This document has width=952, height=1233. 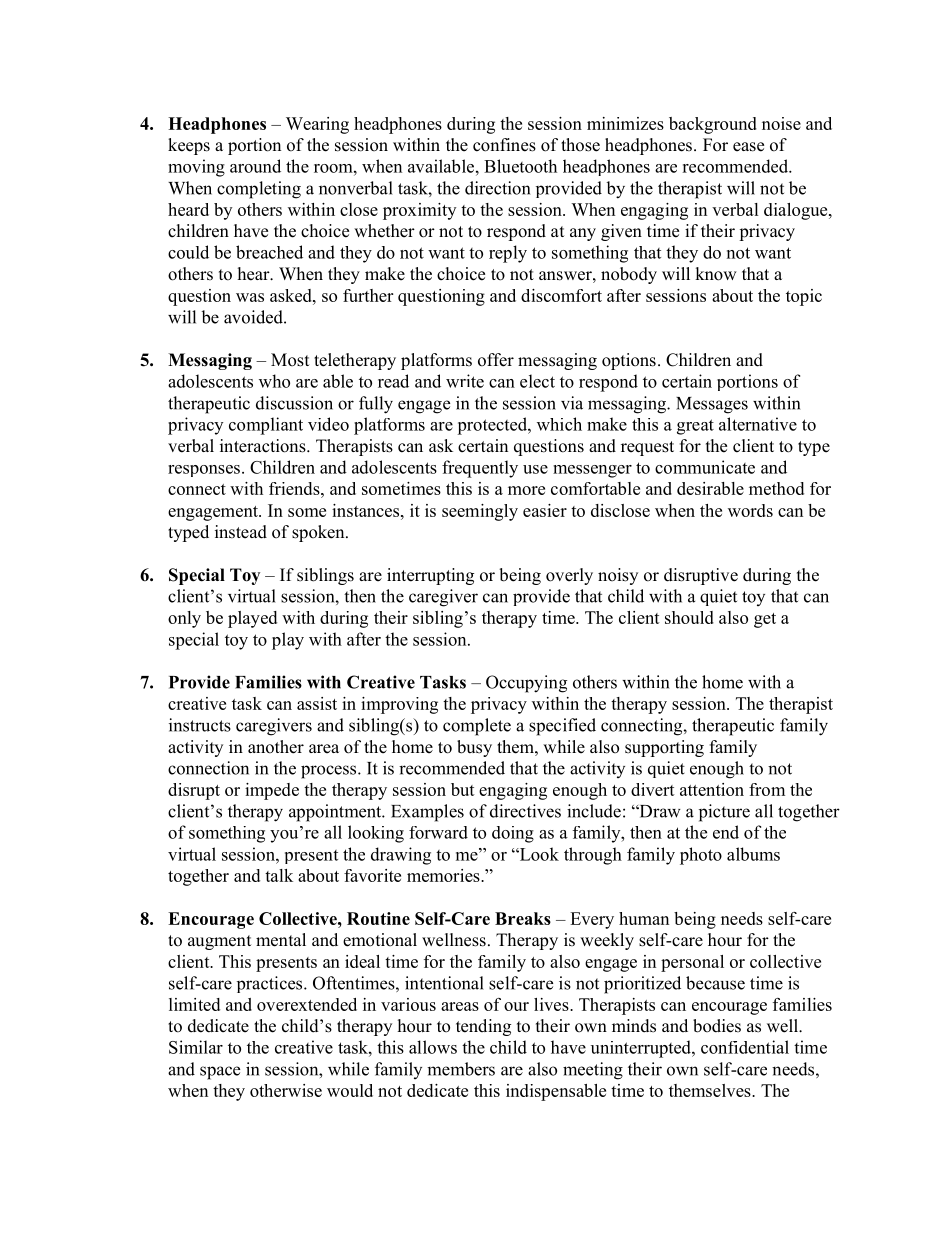 I want to click on doing, so click(x=513, y=834).
